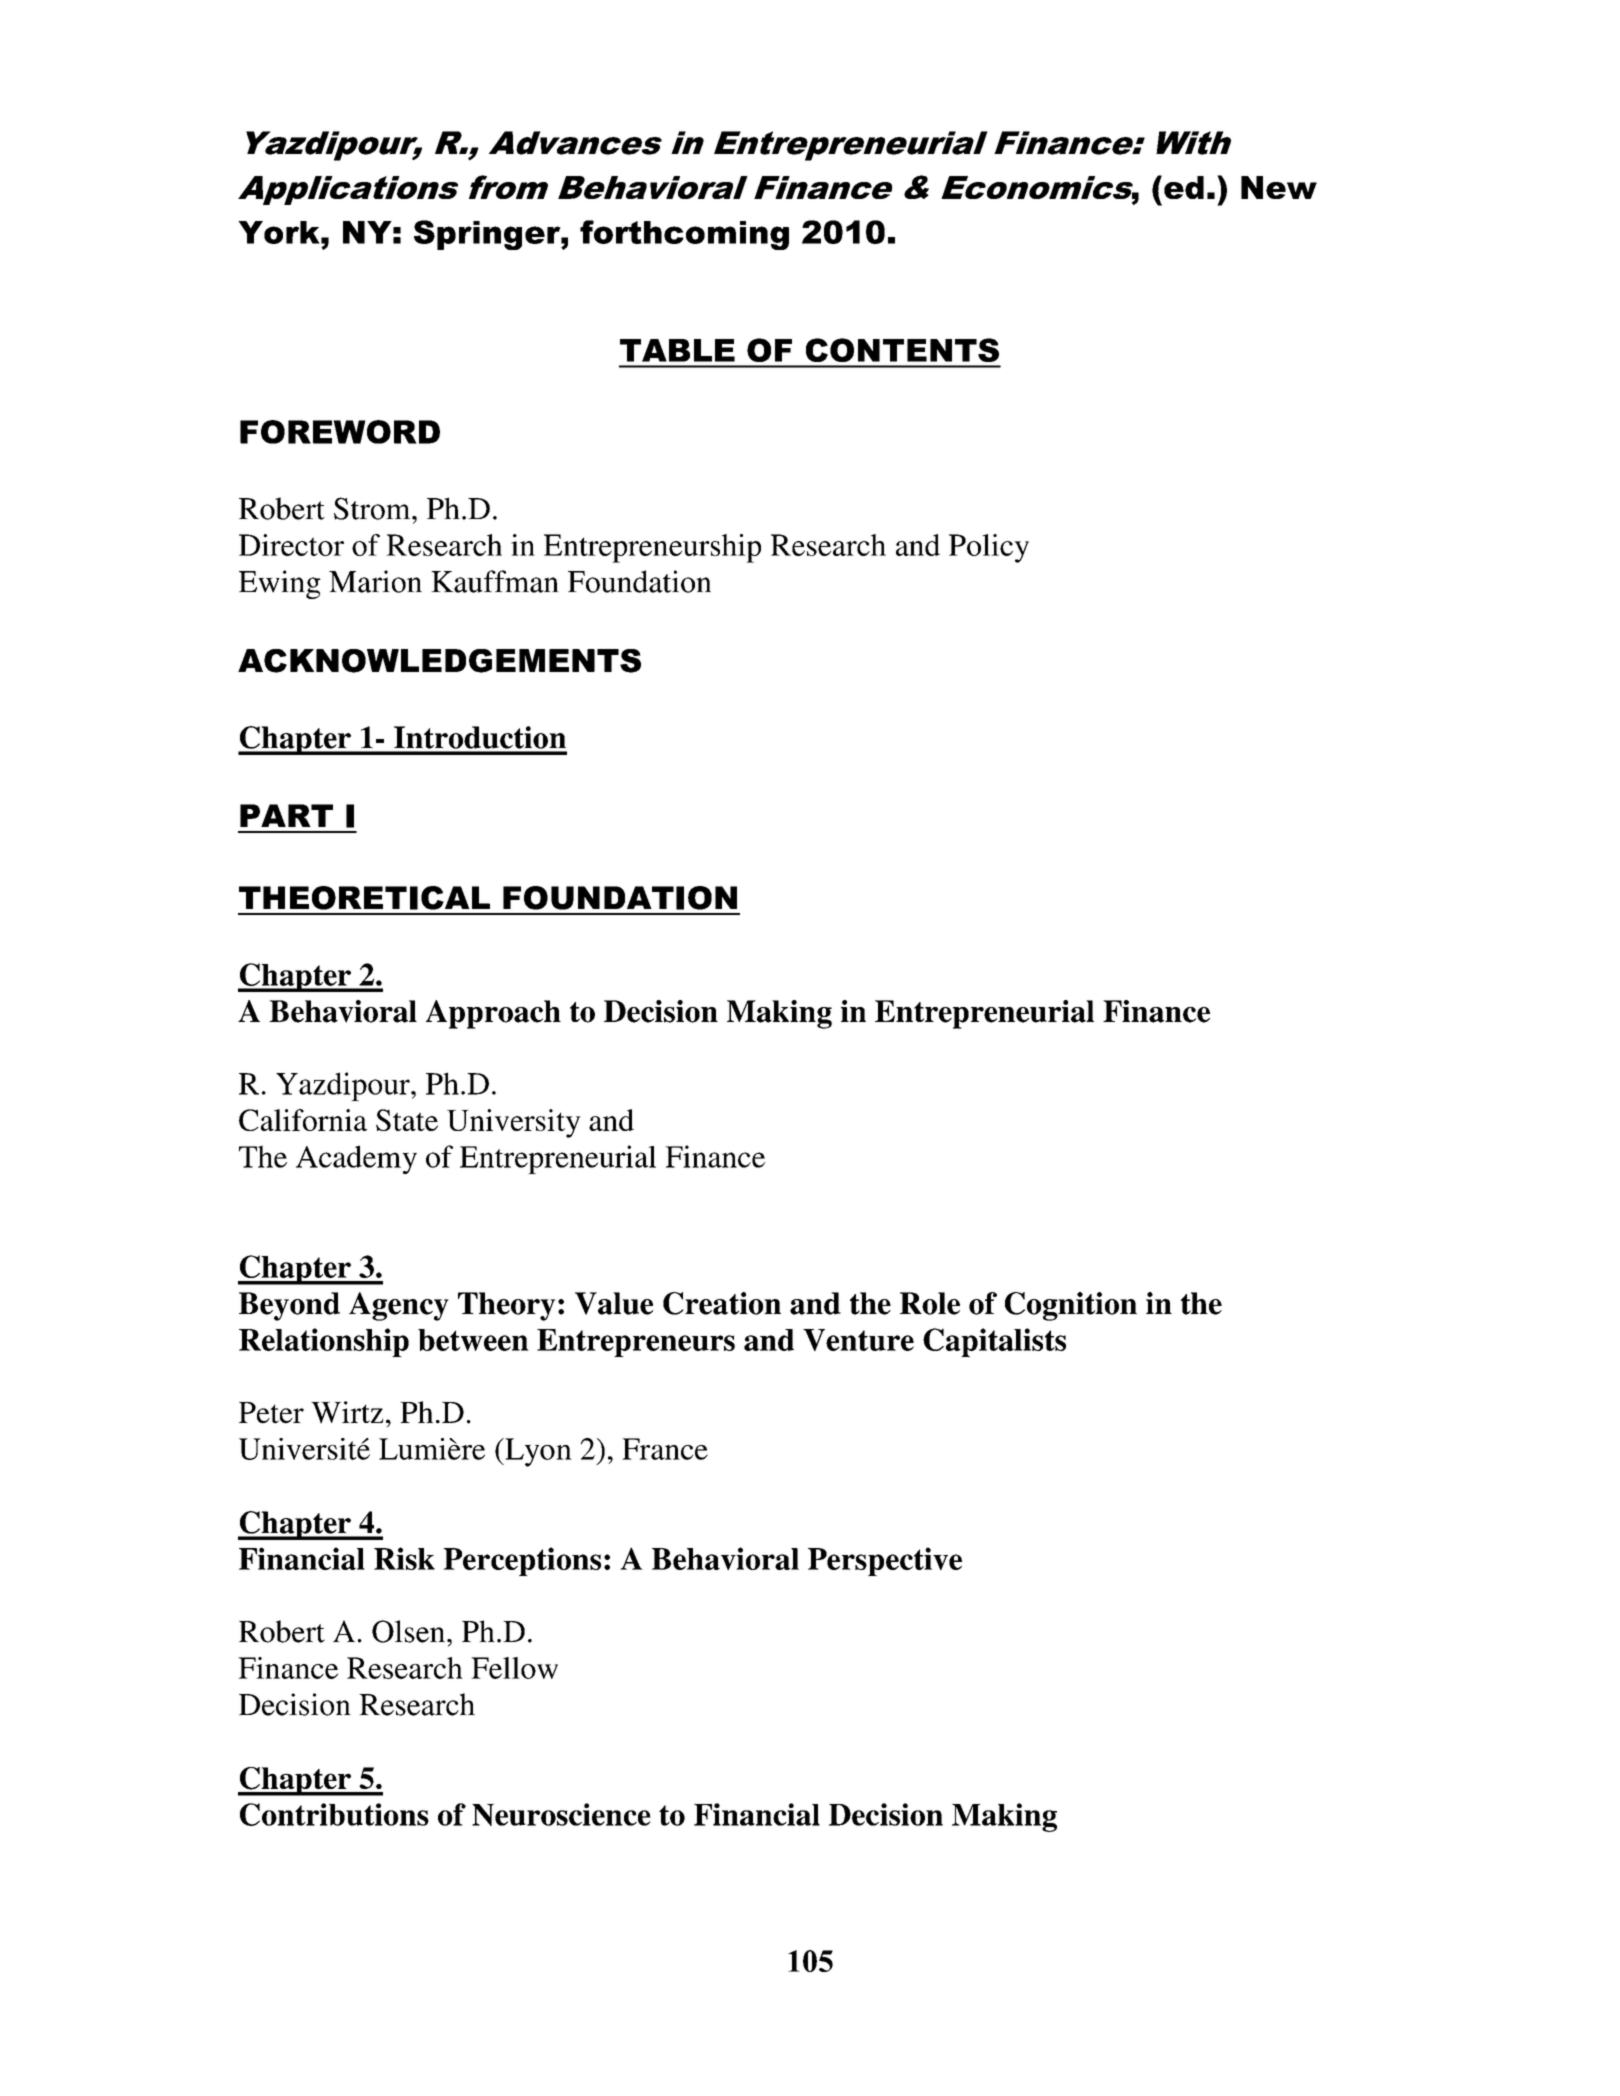  Describe the element at coordinates (1279, 187) in the screenshot. I see `New` at that location.
